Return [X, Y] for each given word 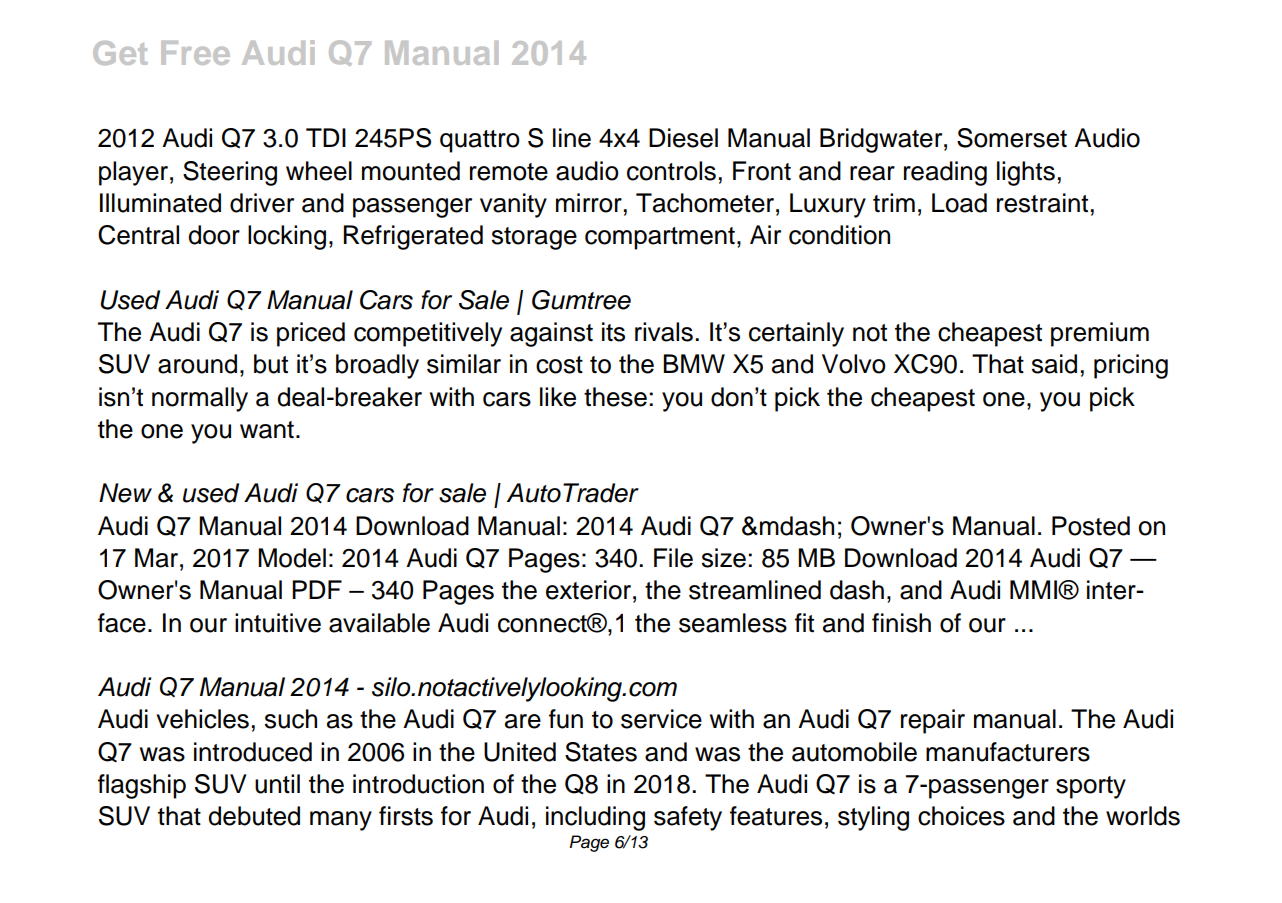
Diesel [683, 138]
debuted [254, 816]
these [615, 397]
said [1054, 364]
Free [195, 53]
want [267, 430]
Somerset [1012, 138]
